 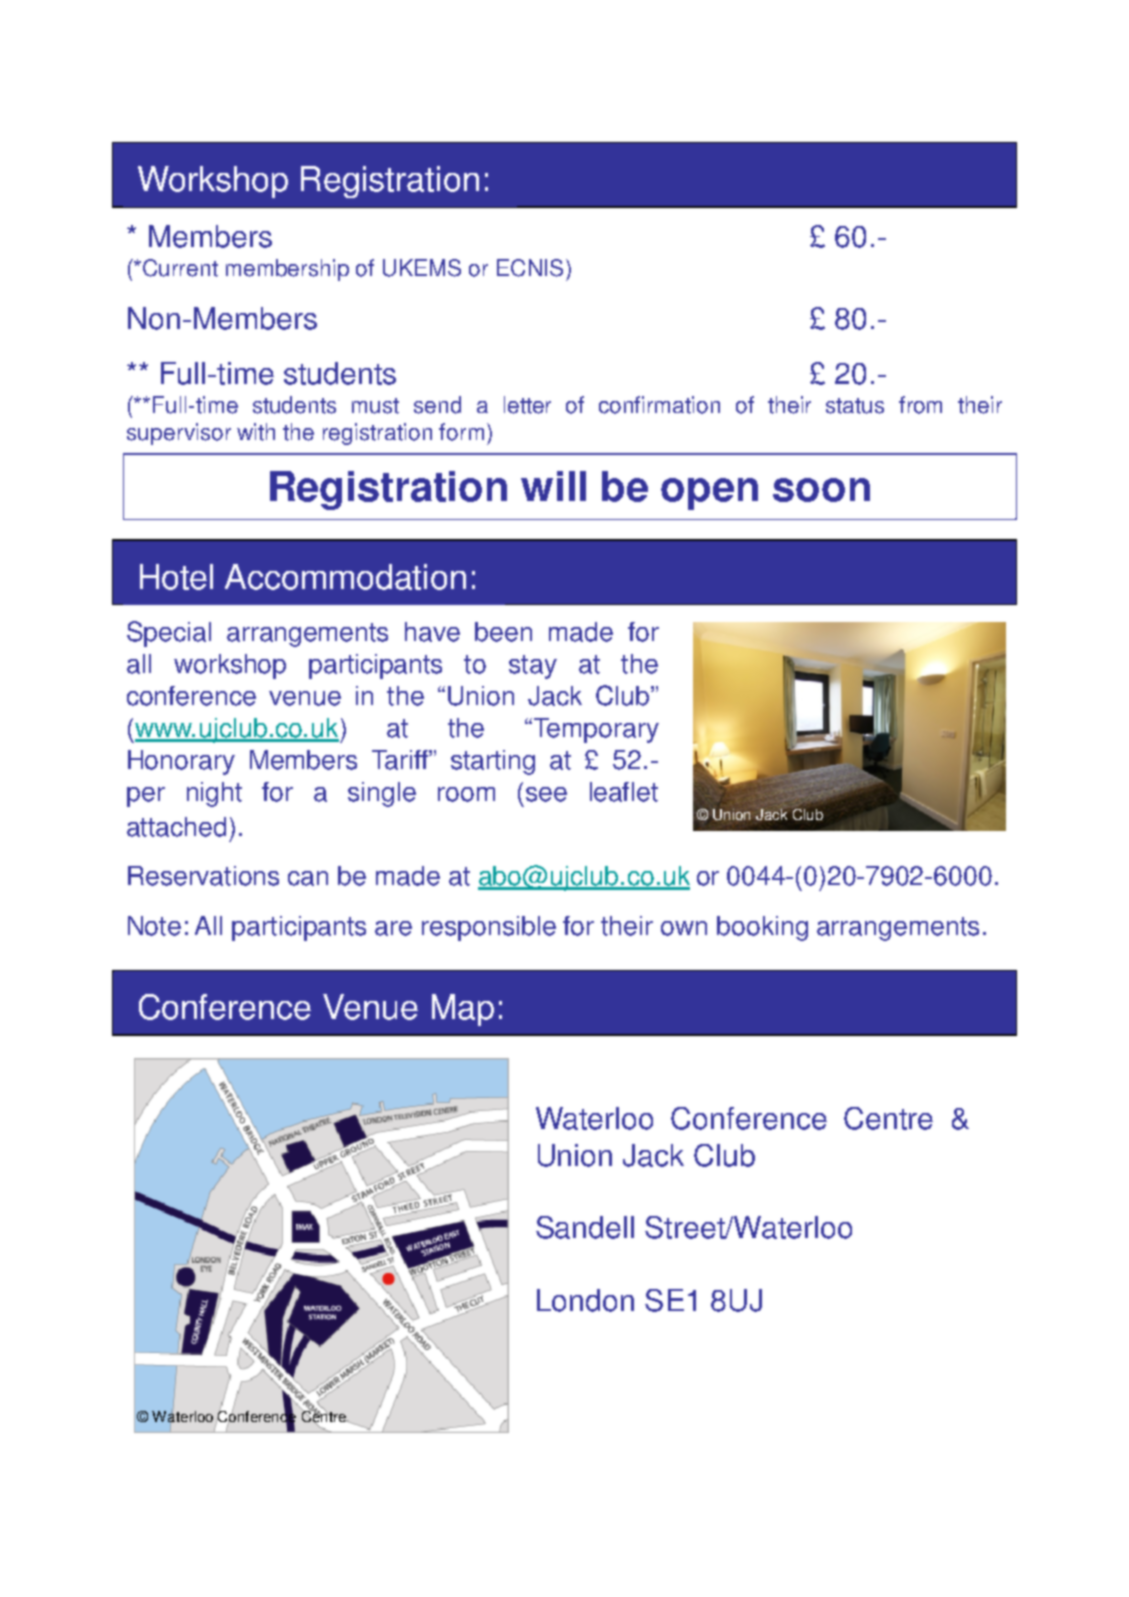 I want to click on letter, so click(x=527, y=405).
